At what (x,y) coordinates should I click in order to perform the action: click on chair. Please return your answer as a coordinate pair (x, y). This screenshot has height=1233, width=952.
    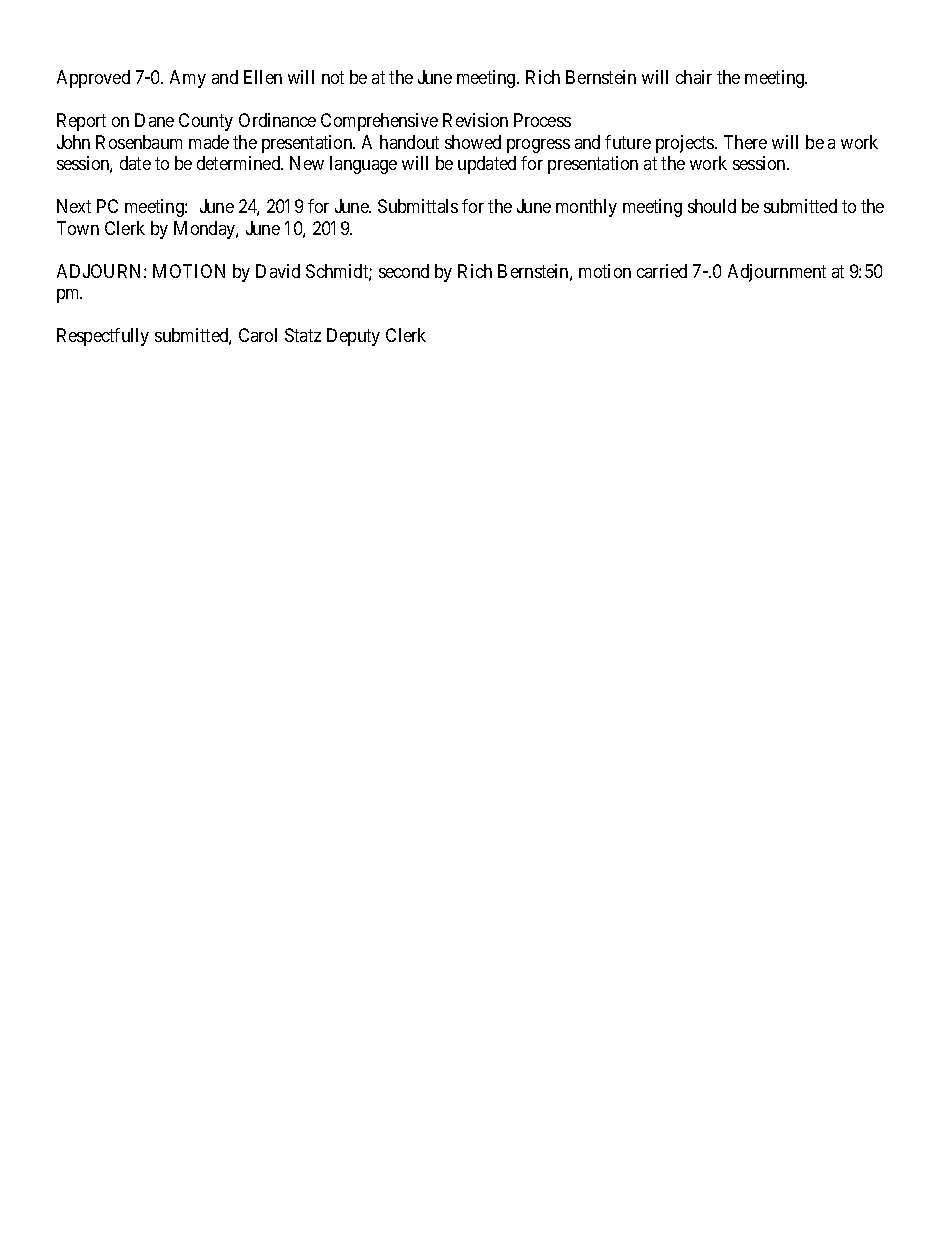
    Looking at the image, I should click on (694, 77).
